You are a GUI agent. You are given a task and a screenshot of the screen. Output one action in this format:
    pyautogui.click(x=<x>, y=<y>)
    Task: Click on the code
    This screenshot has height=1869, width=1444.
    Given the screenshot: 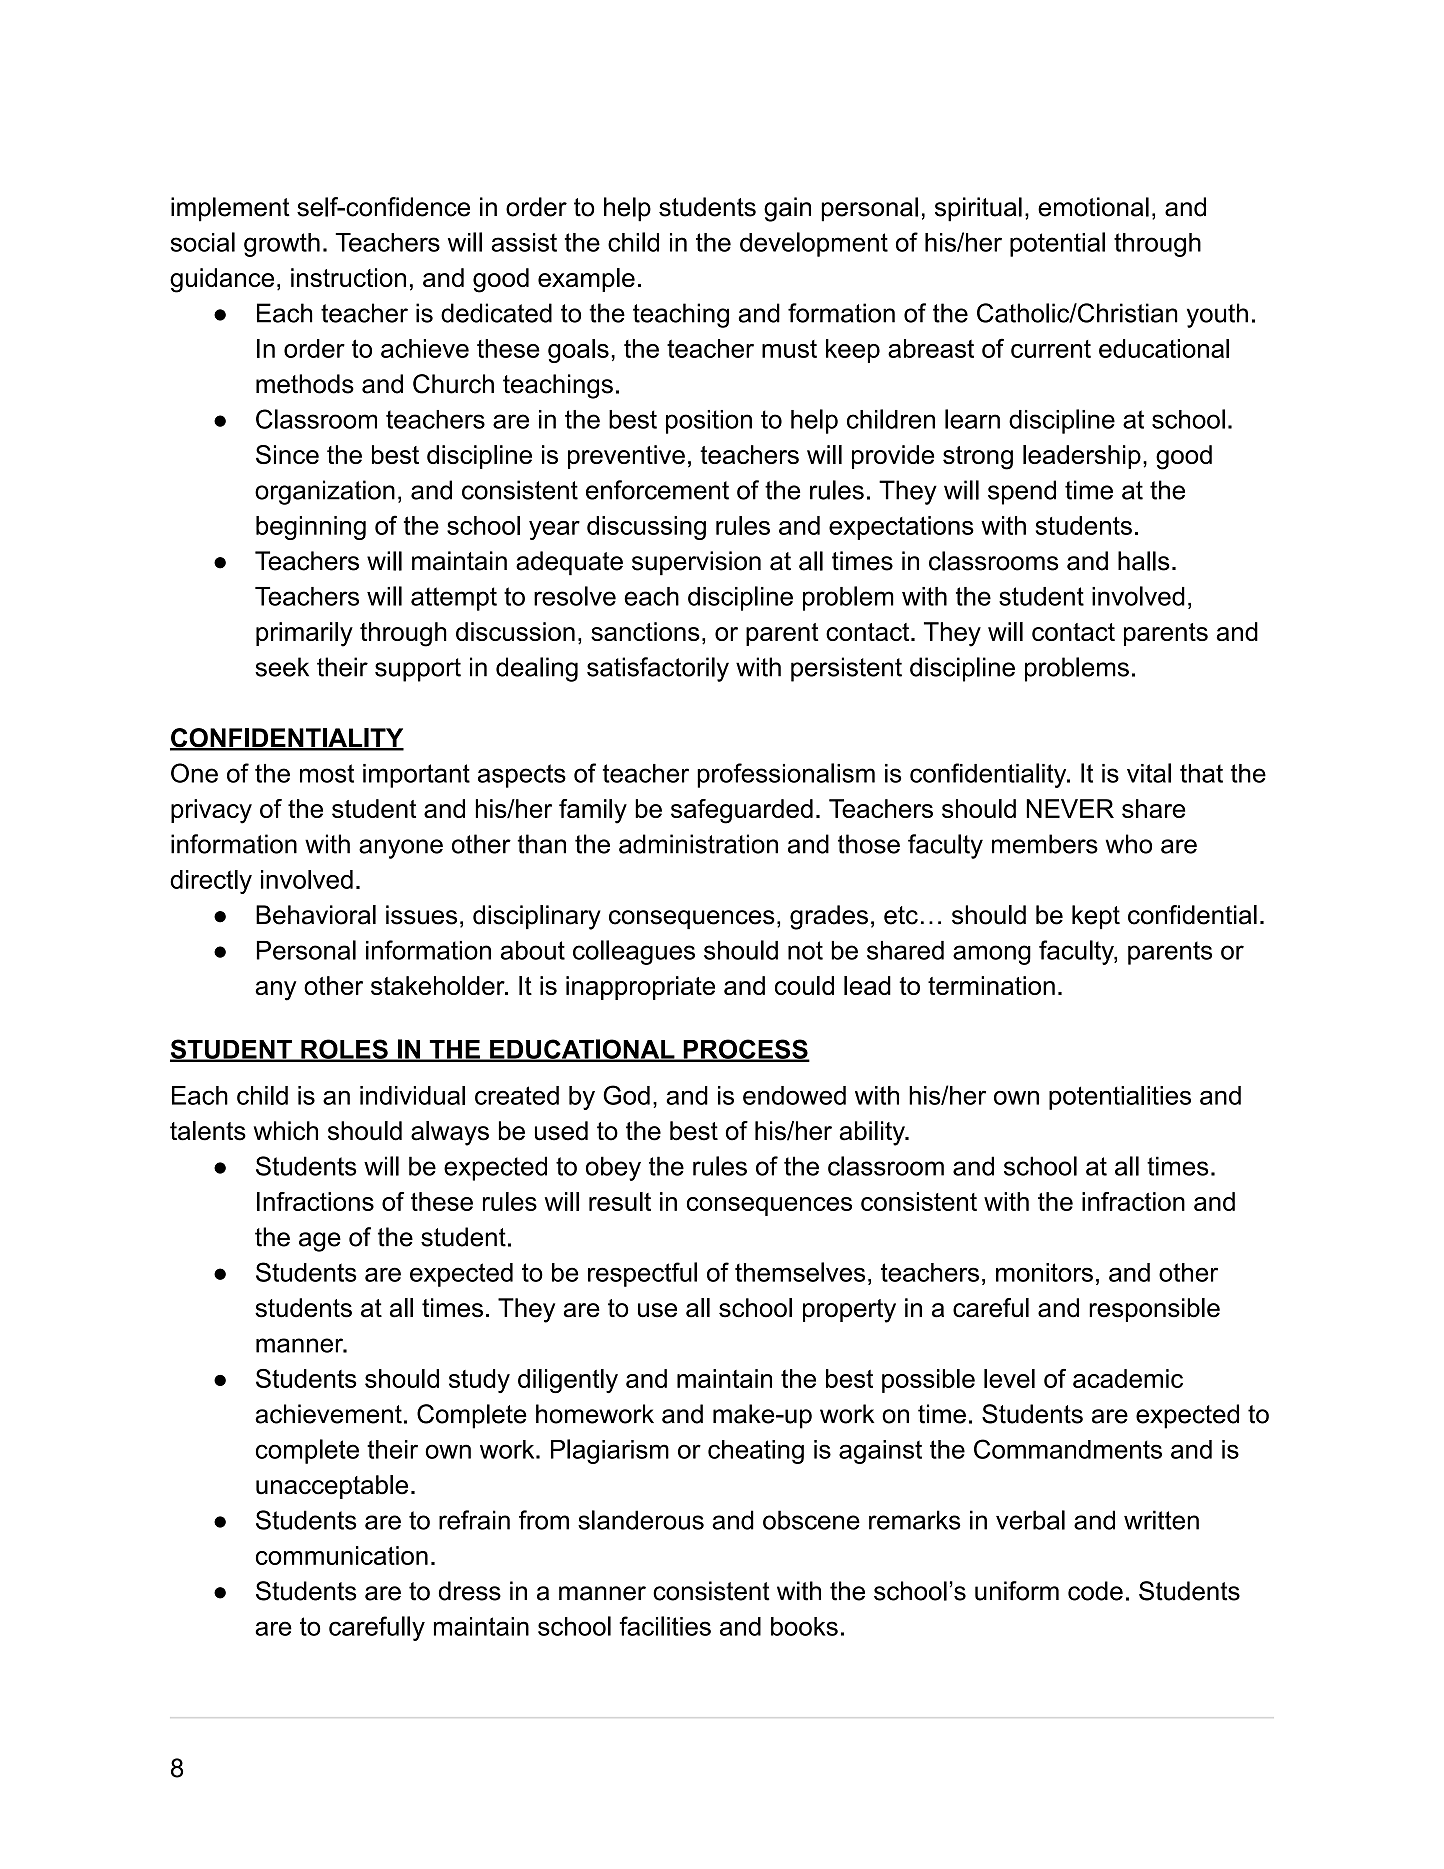 What is the action you would take?
    pyautogui.click(x=1095, y=1591)
